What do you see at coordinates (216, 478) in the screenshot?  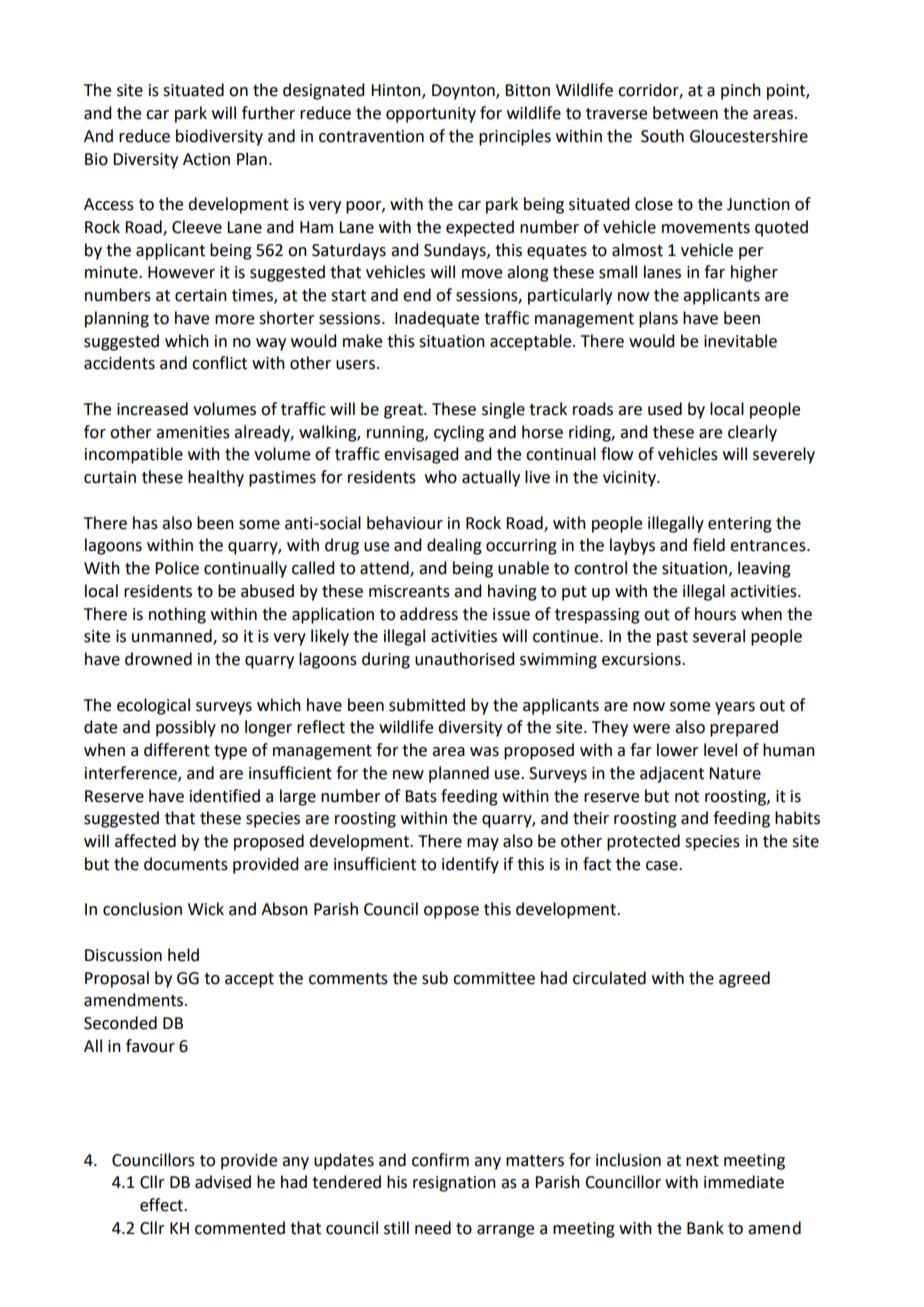 I see `healthy` at bounding box center [216, 478].
